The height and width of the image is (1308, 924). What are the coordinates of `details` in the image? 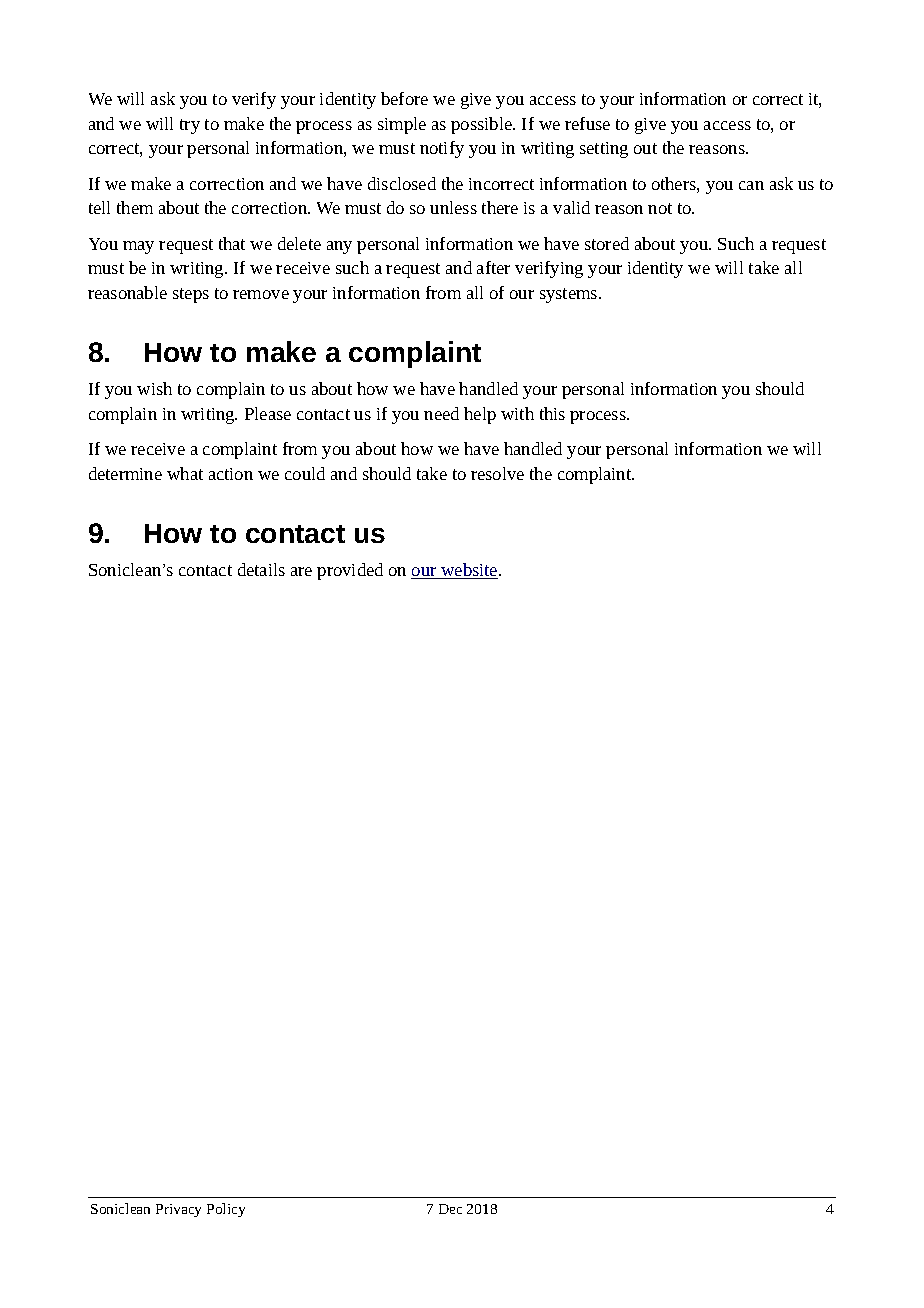 It's located at (261, 569).
